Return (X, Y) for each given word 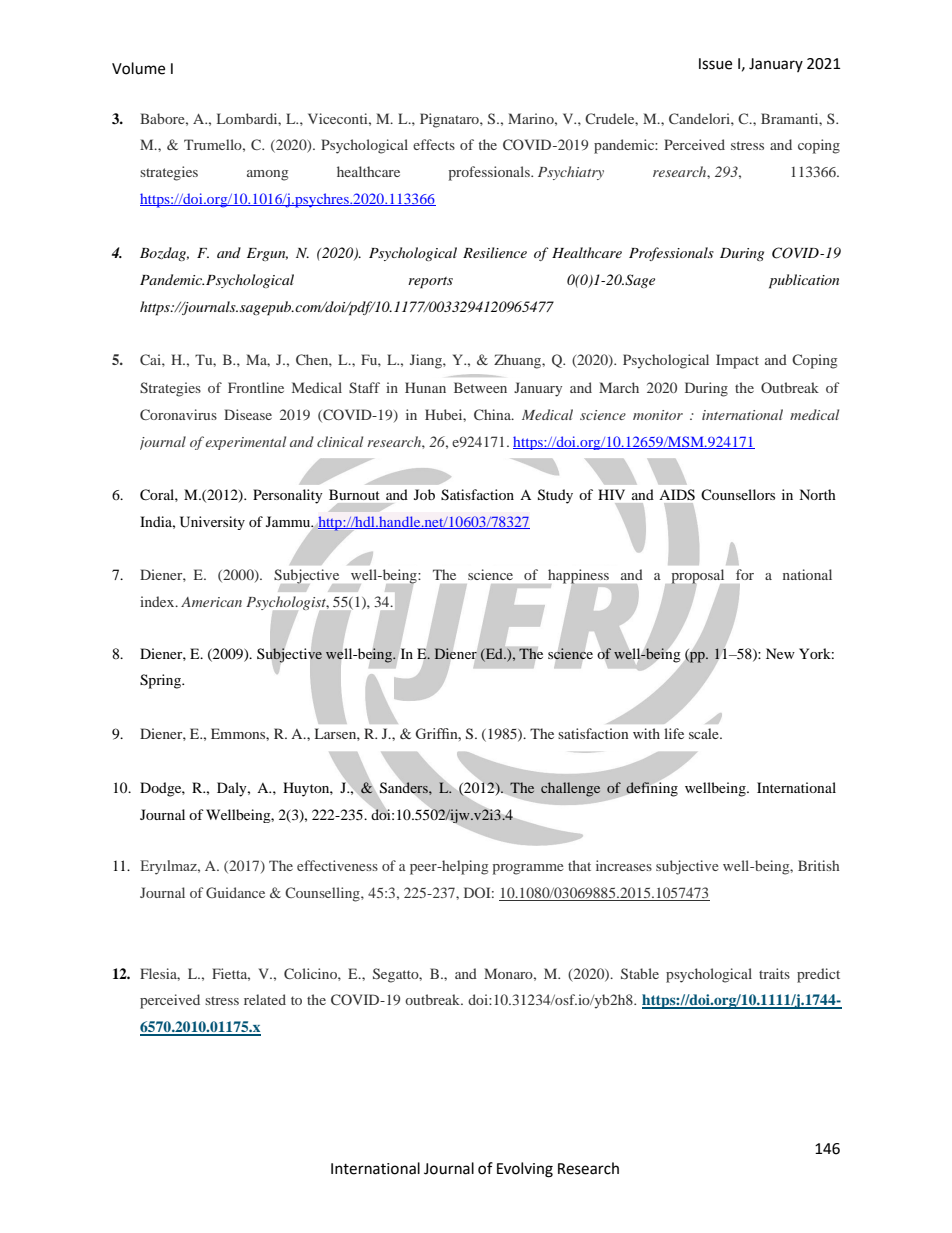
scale (705, 733)
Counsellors (738, 494)
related (265, 999)
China (493, 414)
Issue (715, 64)
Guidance (235, 892)
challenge (570, 789)
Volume (138, 68)
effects (434, 144)
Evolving (525, 1170)
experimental (246, 443)
